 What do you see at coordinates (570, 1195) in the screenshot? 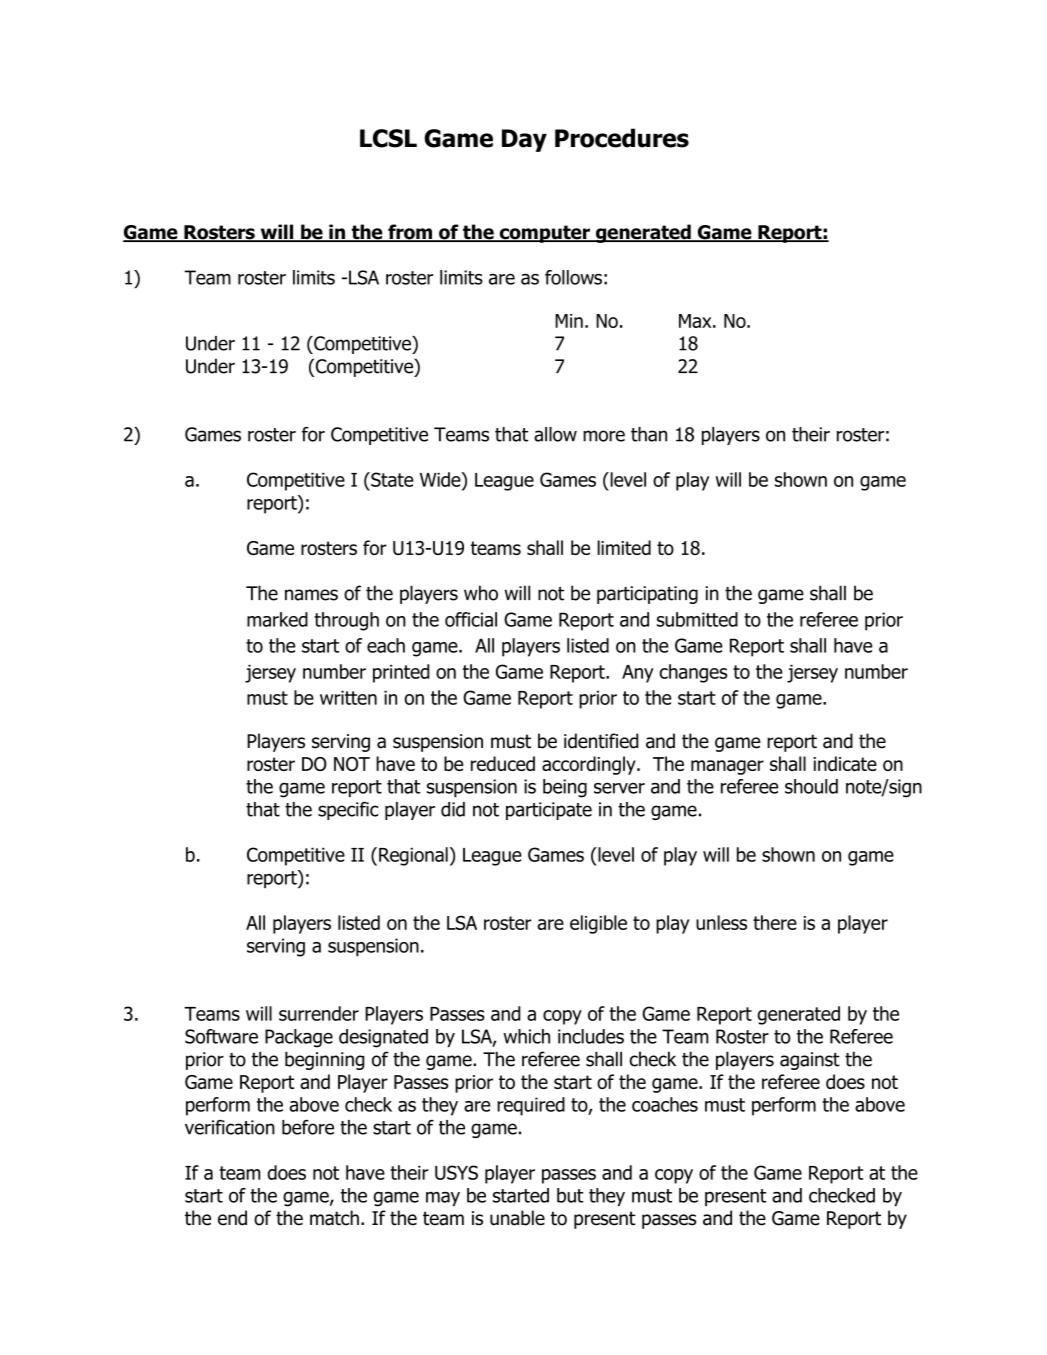
I see `but` at bounding box center [570, 1195].
